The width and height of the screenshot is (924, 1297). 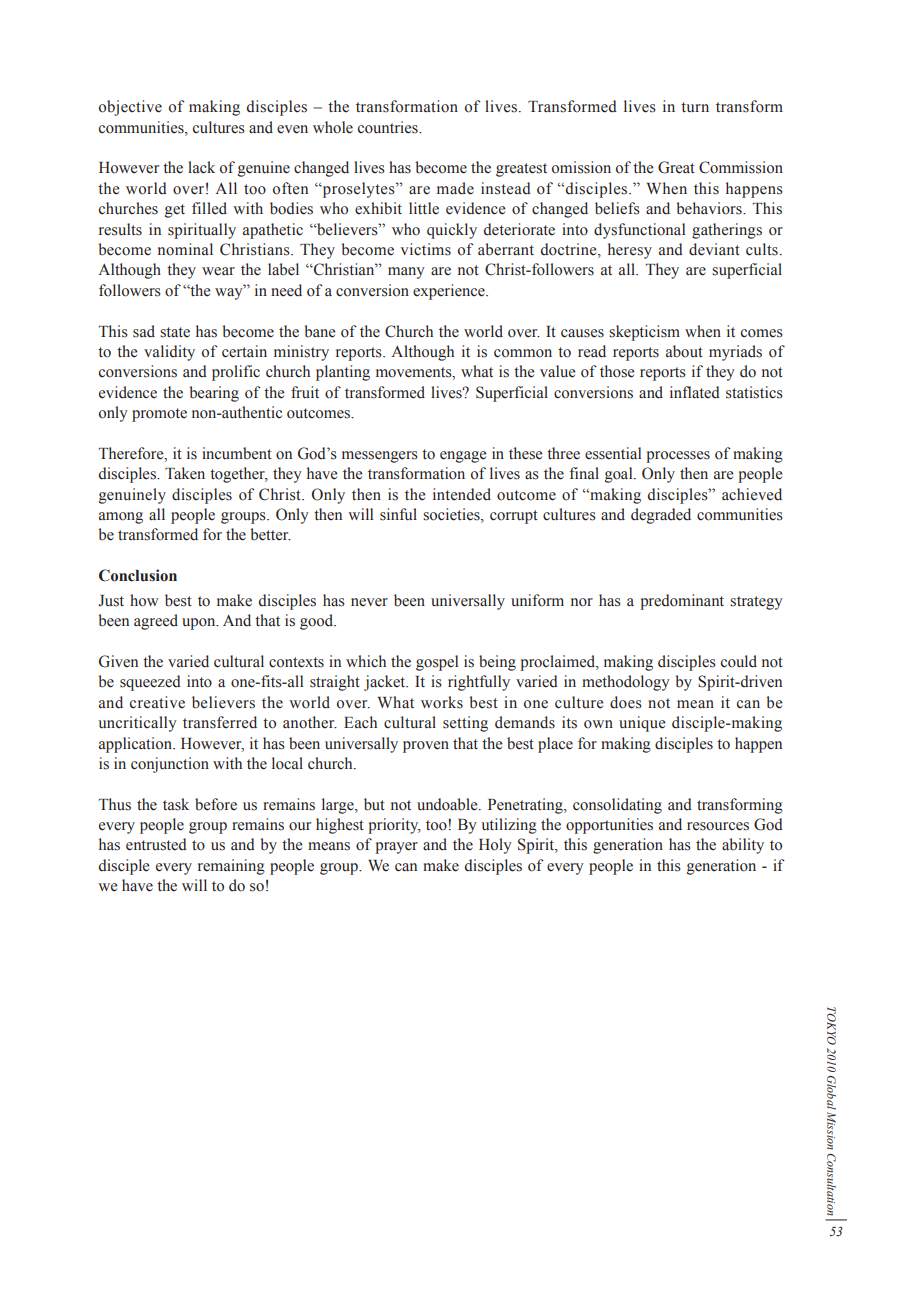 What do you see at coordinates (396, 848) in the screenshot?
I see `prayer` at bounding box center [396, 848].
